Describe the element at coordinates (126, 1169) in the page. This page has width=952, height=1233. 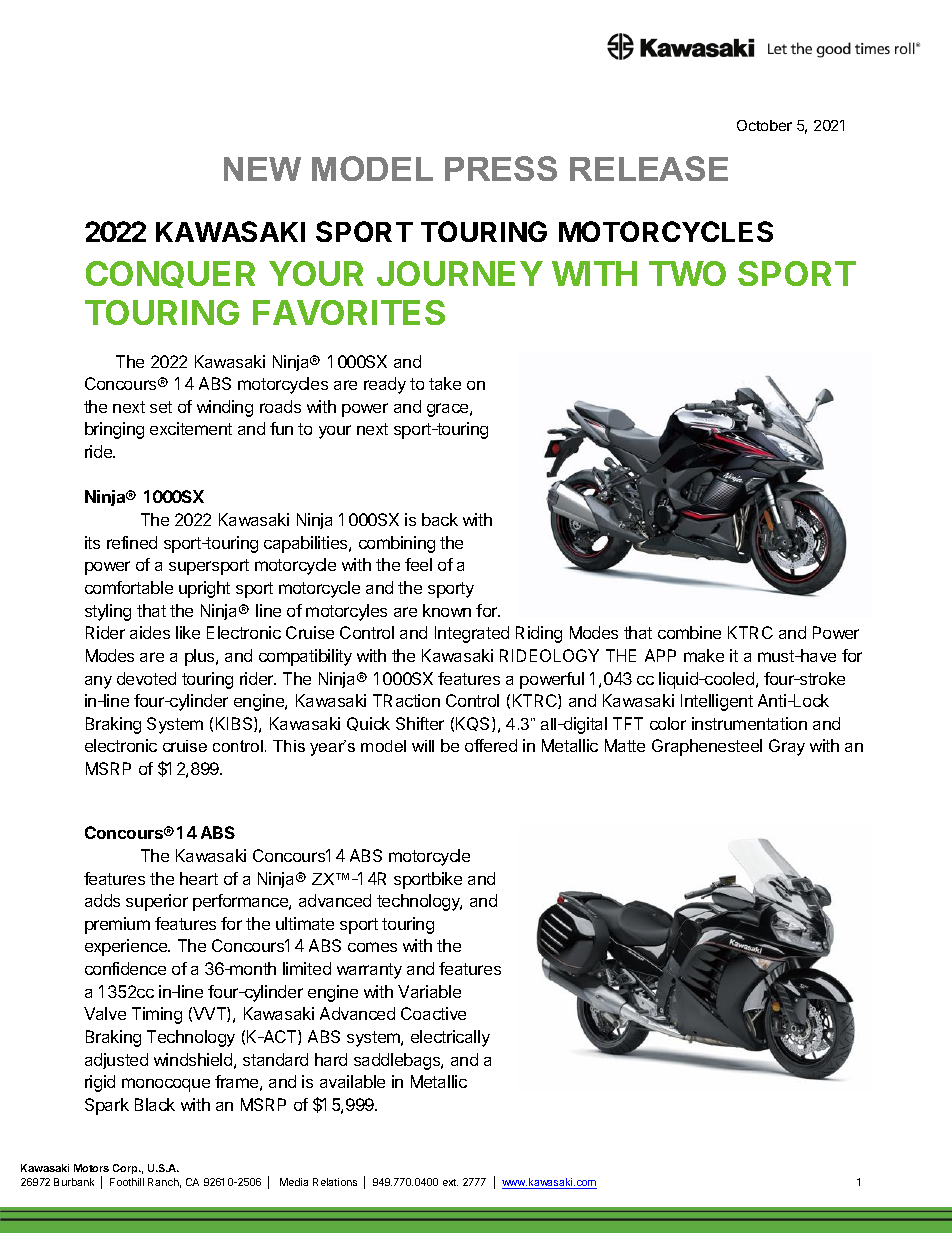
I see `Corp` at that location.
